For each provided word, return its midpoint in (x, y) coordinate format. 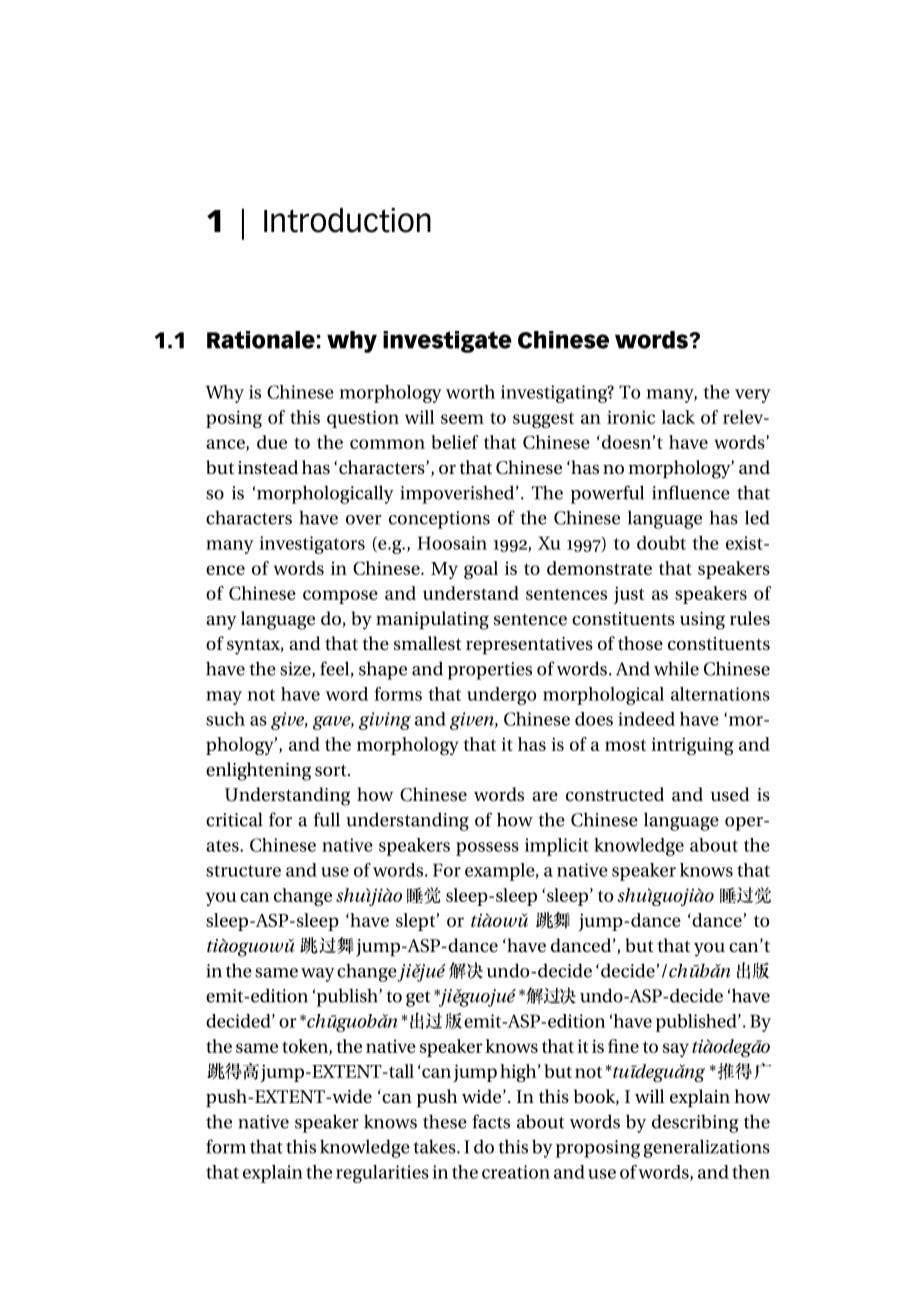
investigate (447, 342)
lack (678, 417)
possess (487, 849)
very (753, 396)
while (676, 668)
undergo (501, 696)
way (318, 975)
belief (455, 442)
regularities (382, 1174)
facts (491, 1121)
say (676, 1050)
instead (268, 467)
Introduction (347, 220)
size (296, 670)
